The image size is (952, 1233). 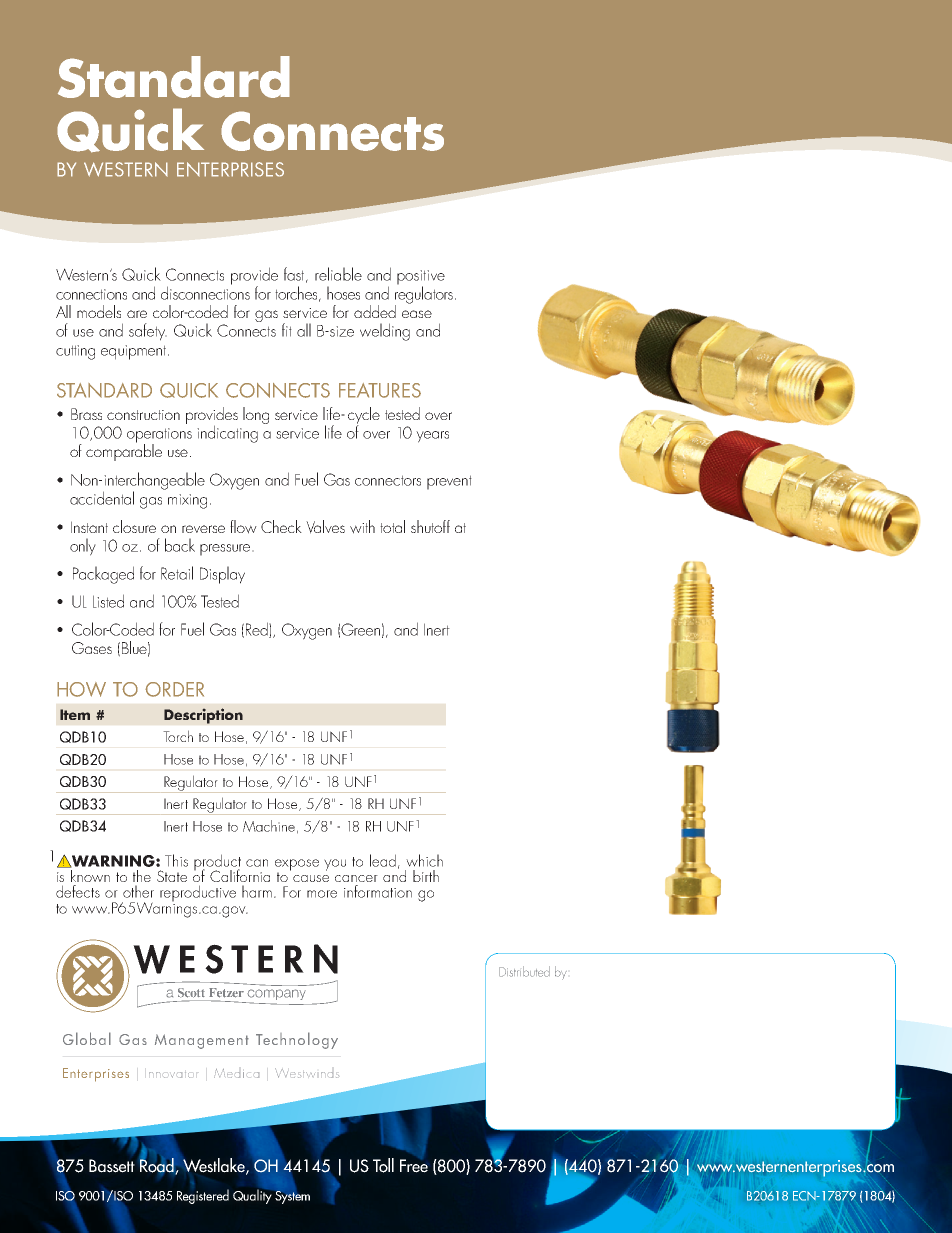 I want to click on fit, so click(x=287, y=330).
